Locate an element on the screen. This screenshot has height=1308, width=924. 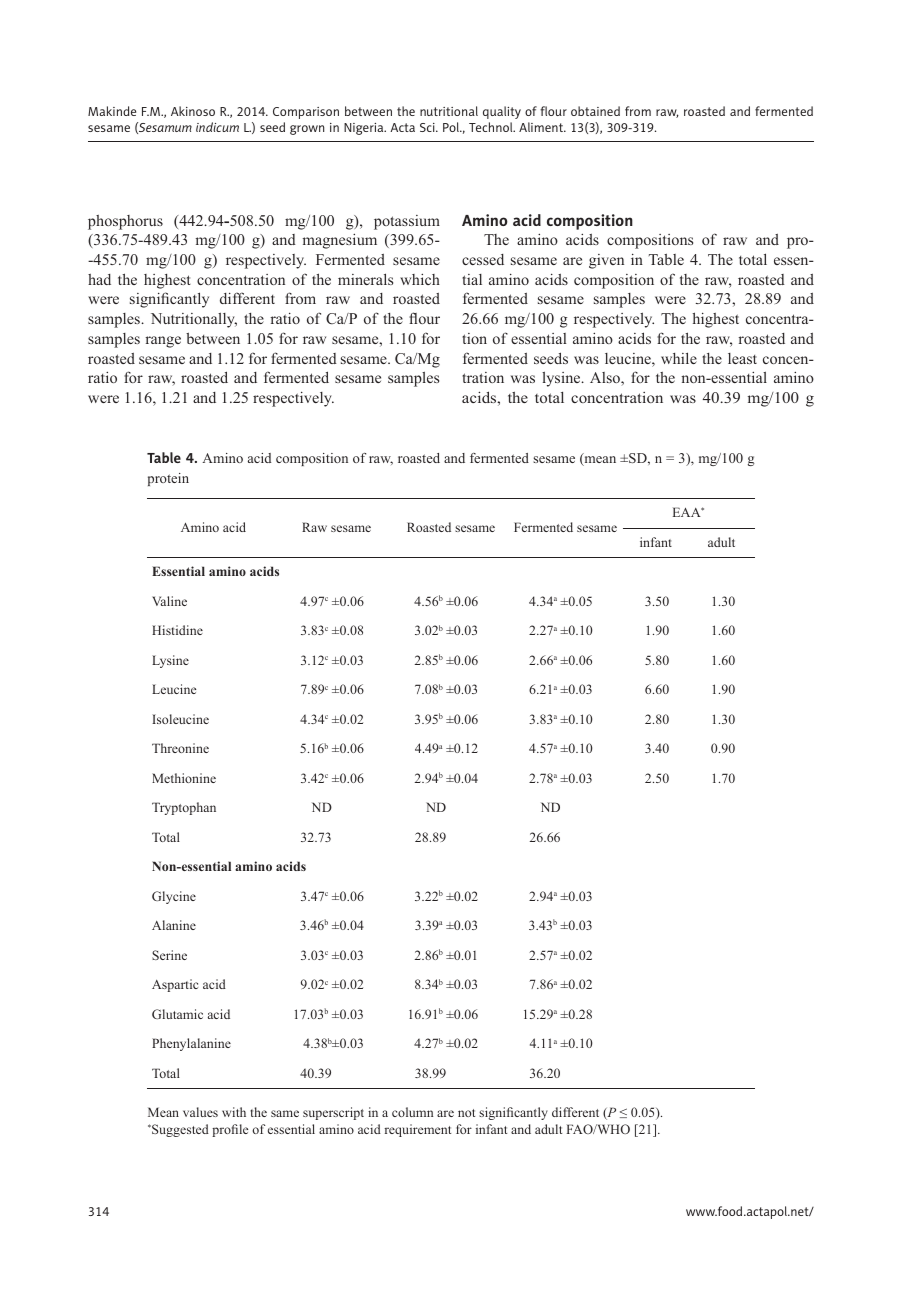
Also is located at coordinates (606, 377).
